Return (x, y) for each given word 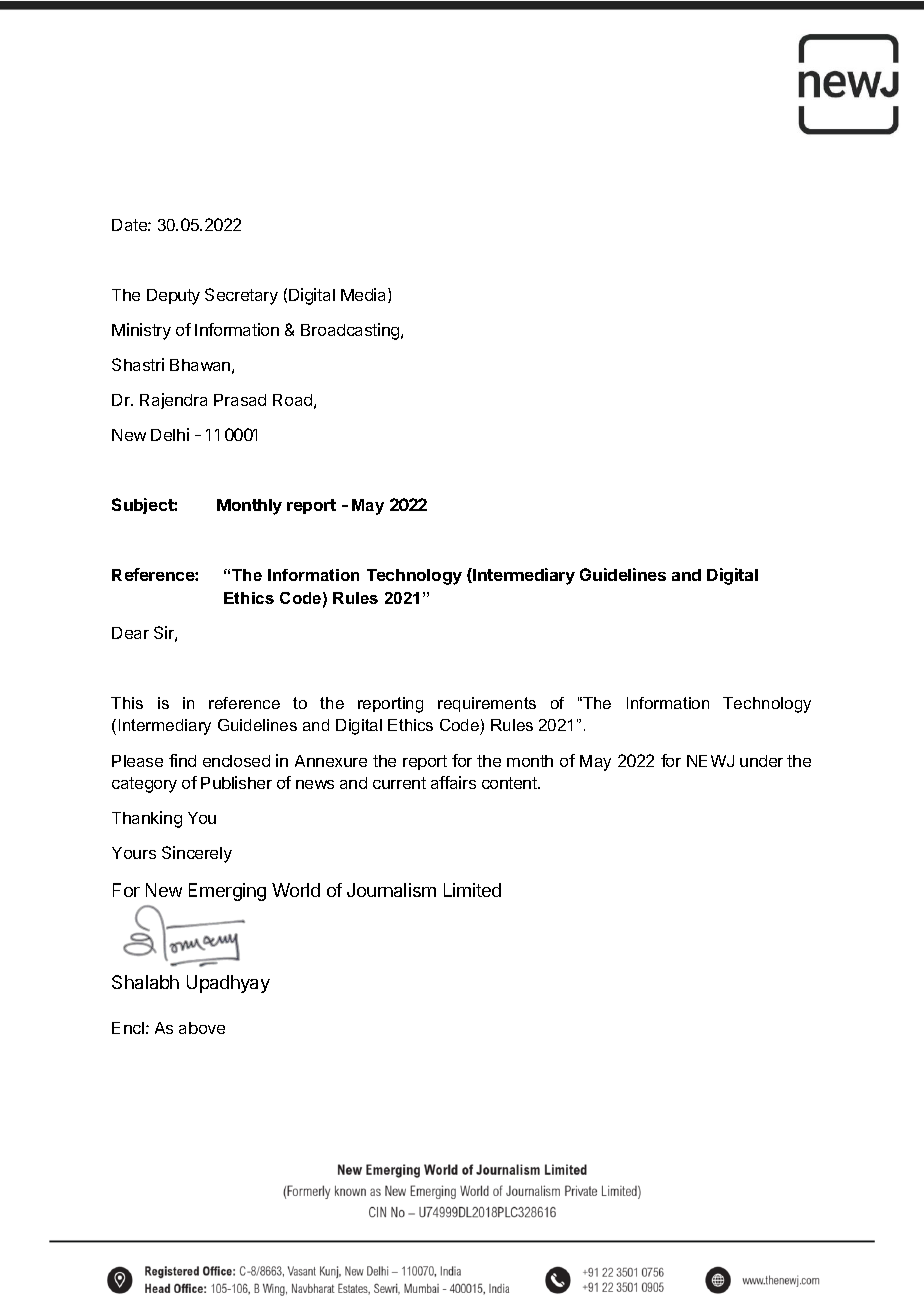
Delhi (170, 434)
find (182, 760)
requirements (487, 704)
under (761, 761)
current (399, 783)
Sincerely (197, 854)
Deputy (173, 297)
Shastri (138, 364)
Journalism (391, 890)
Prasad (240, 400)
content (510, 783)
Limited (472, 890)
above (202, 1028)
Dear (130, 633)
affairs (453, 782)
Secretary (241, 296)
